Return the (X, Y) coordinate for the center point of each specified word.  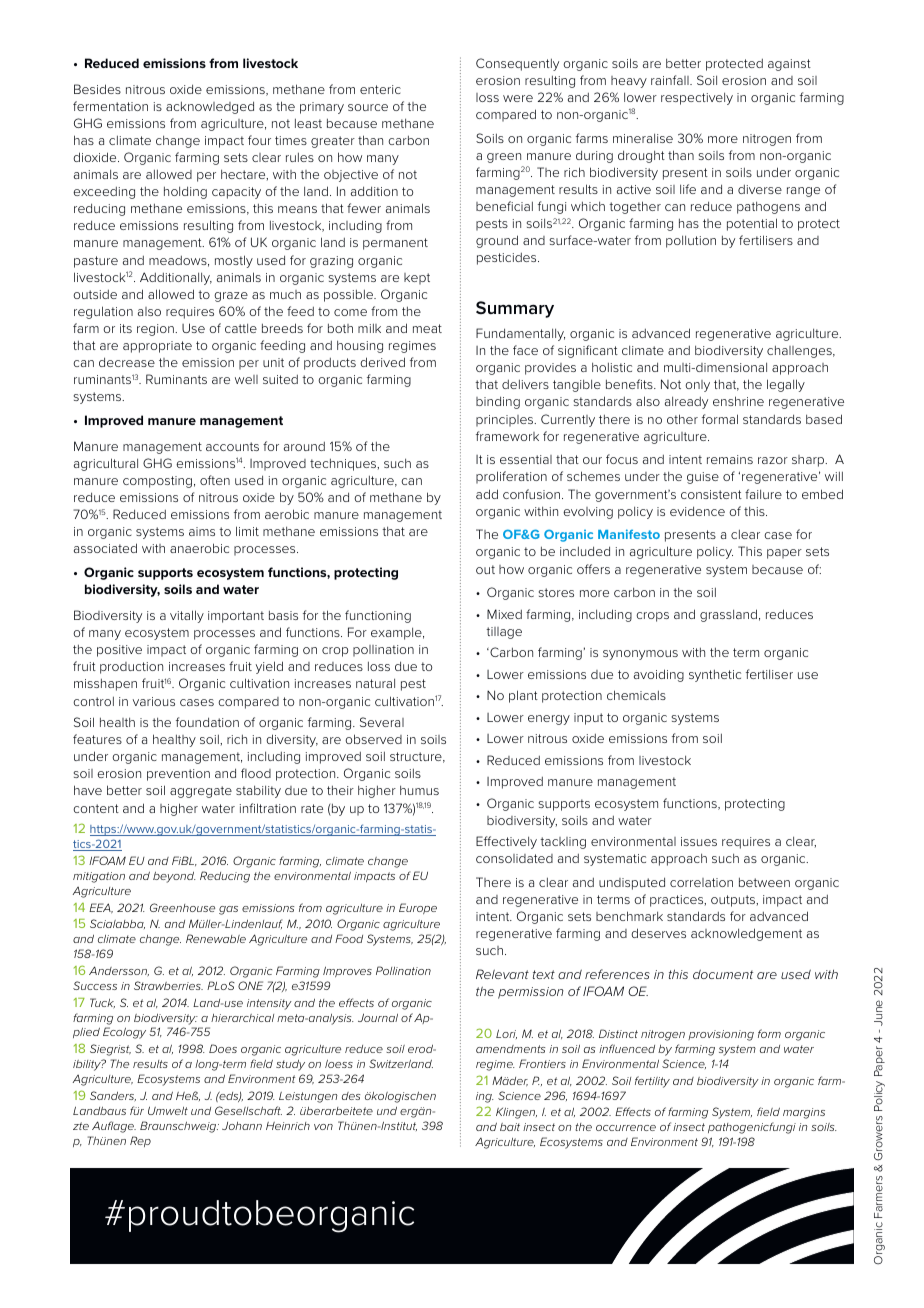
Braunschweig (179, 1127)
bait (510, 1127)
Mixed (504, 614)
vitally (187, 616)
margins (804, 1113)
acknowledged (210, 107)
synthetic (715, 675)
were (518, 98)
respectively (697, 98)
